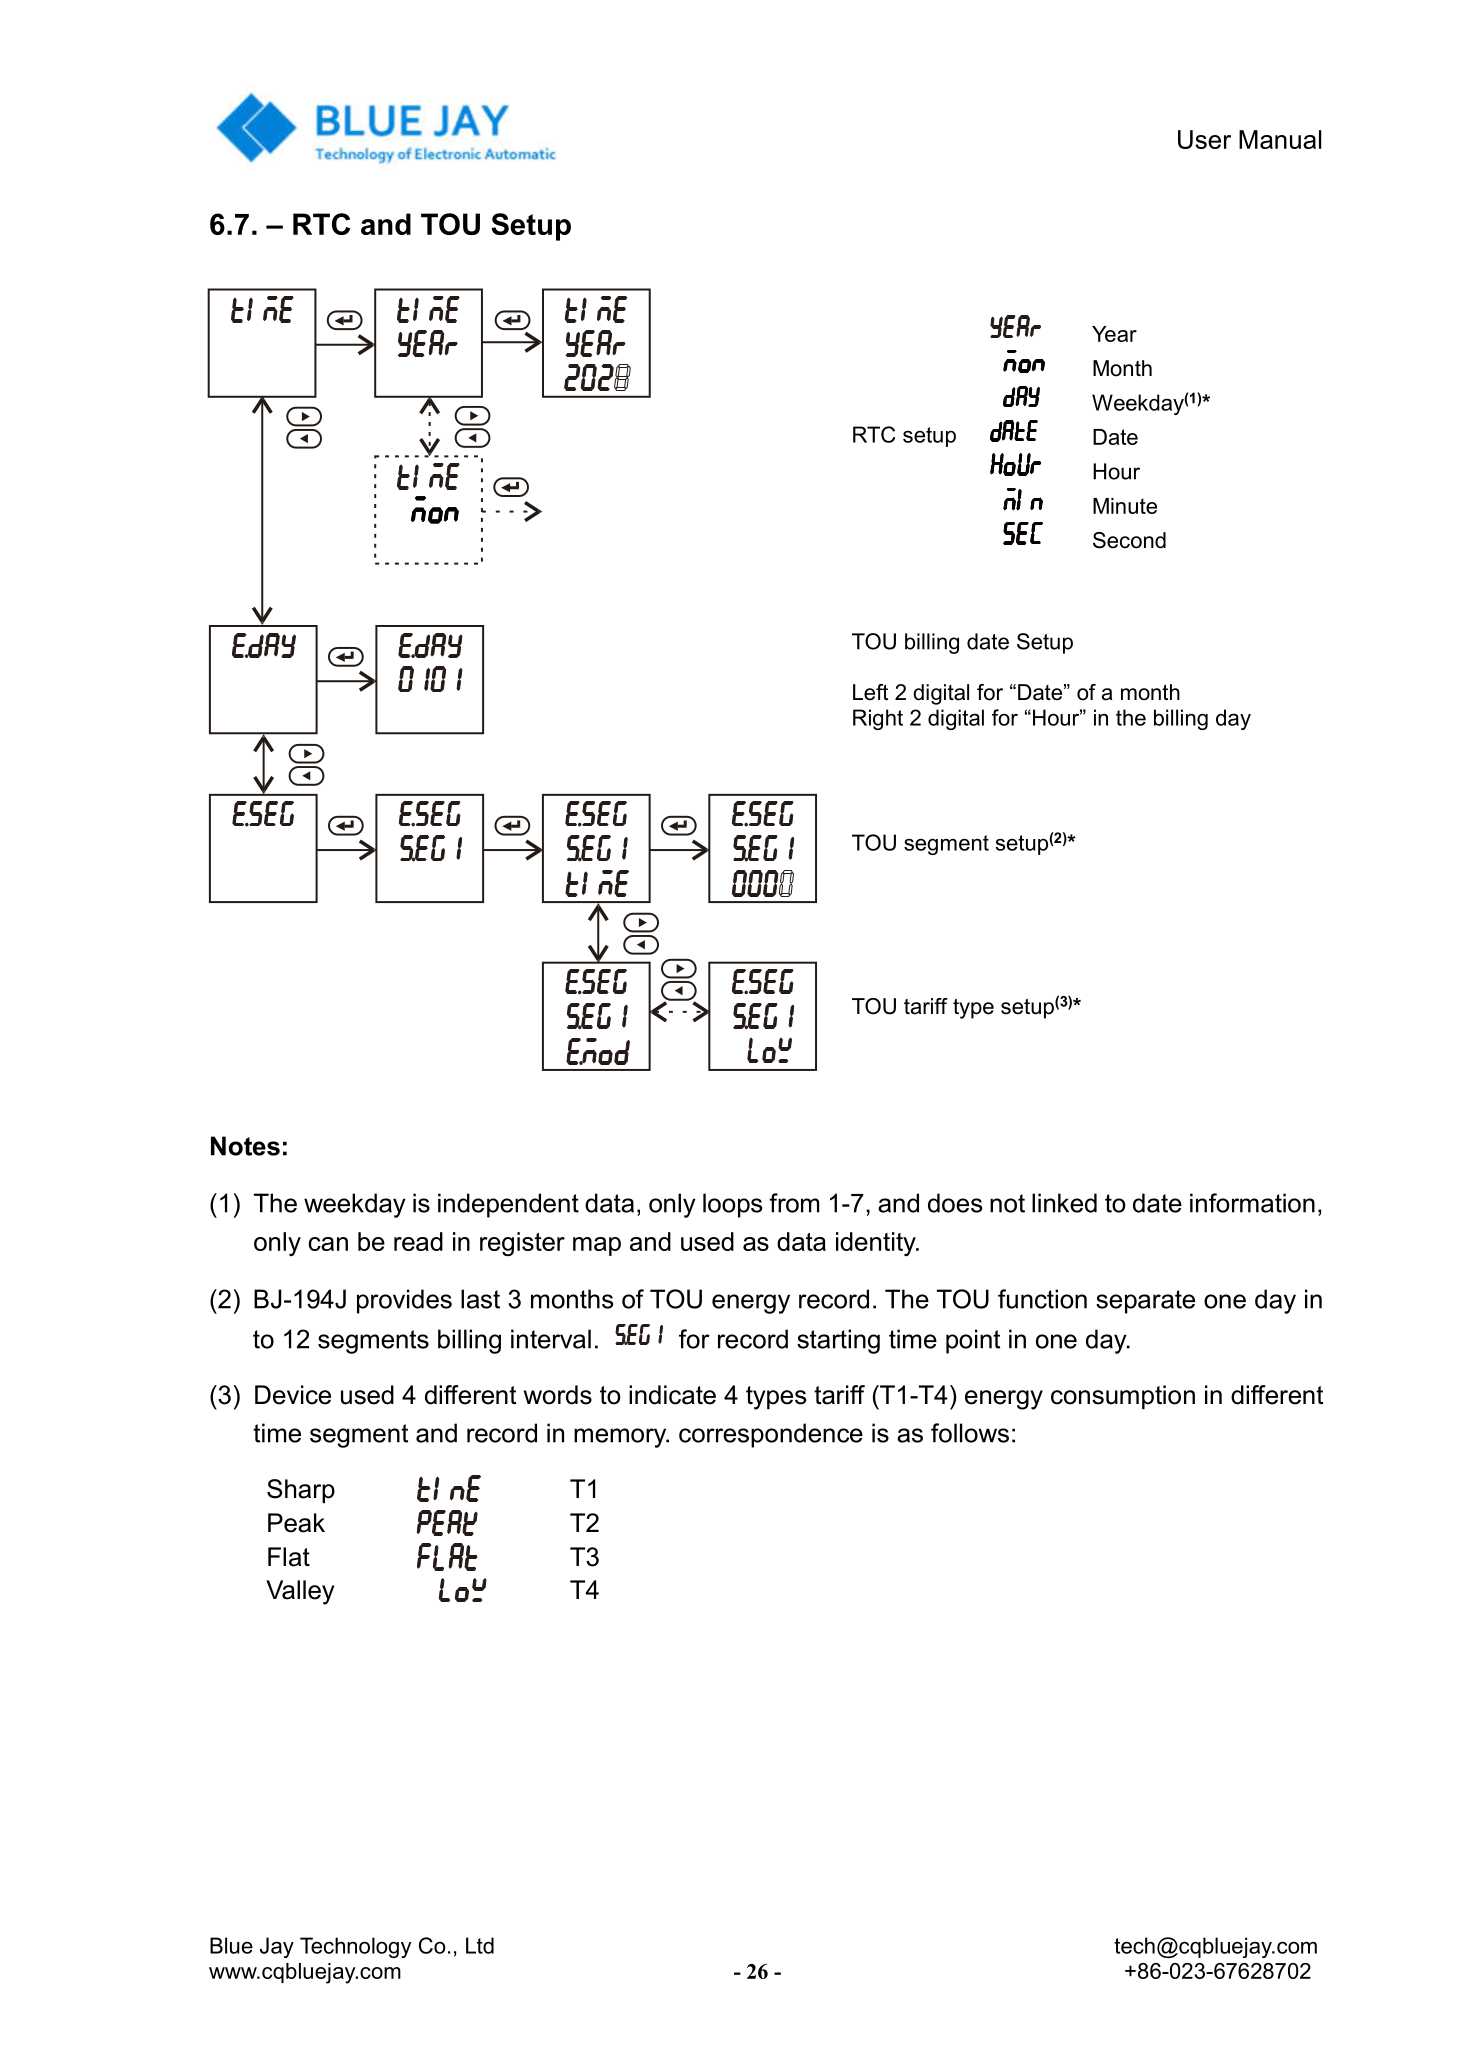 The image size is (1462, 2068). What do you see at coordinates (245, 1146) in the page?
I see `Notes` at bounding box center [245, 1146].
